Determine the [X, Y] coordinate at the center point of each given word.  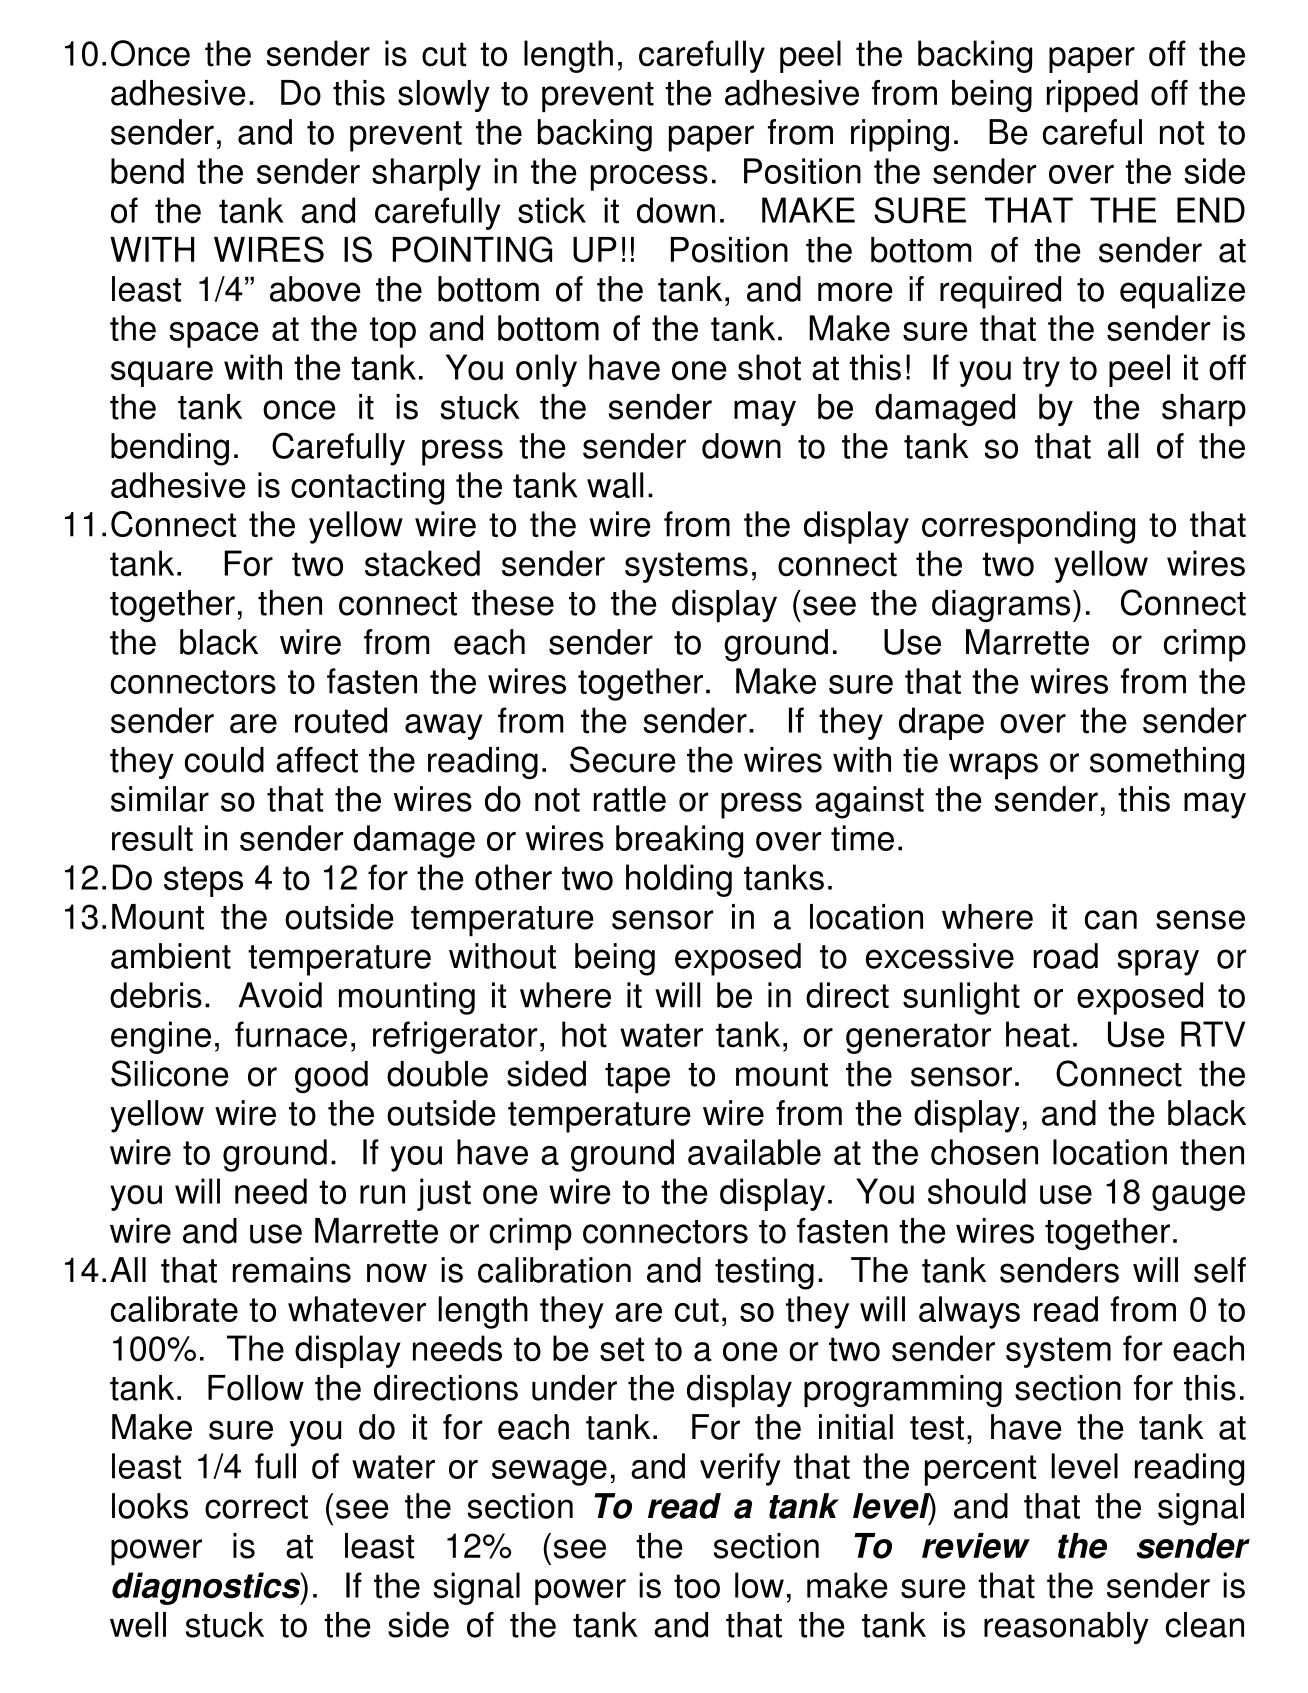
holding [679, 880]
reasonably [1066, 1628]
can [1111, 920]
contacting [367, 488]
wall [615, 485]
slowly [444, 96]
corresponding [1028, 527]
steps [203, 881]
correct [256, 1507]
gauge [1198, 1198]
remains [292, 1270]
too [697, 1586]
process [649, 178]
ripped [1092, 96]
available [754, 1152]
